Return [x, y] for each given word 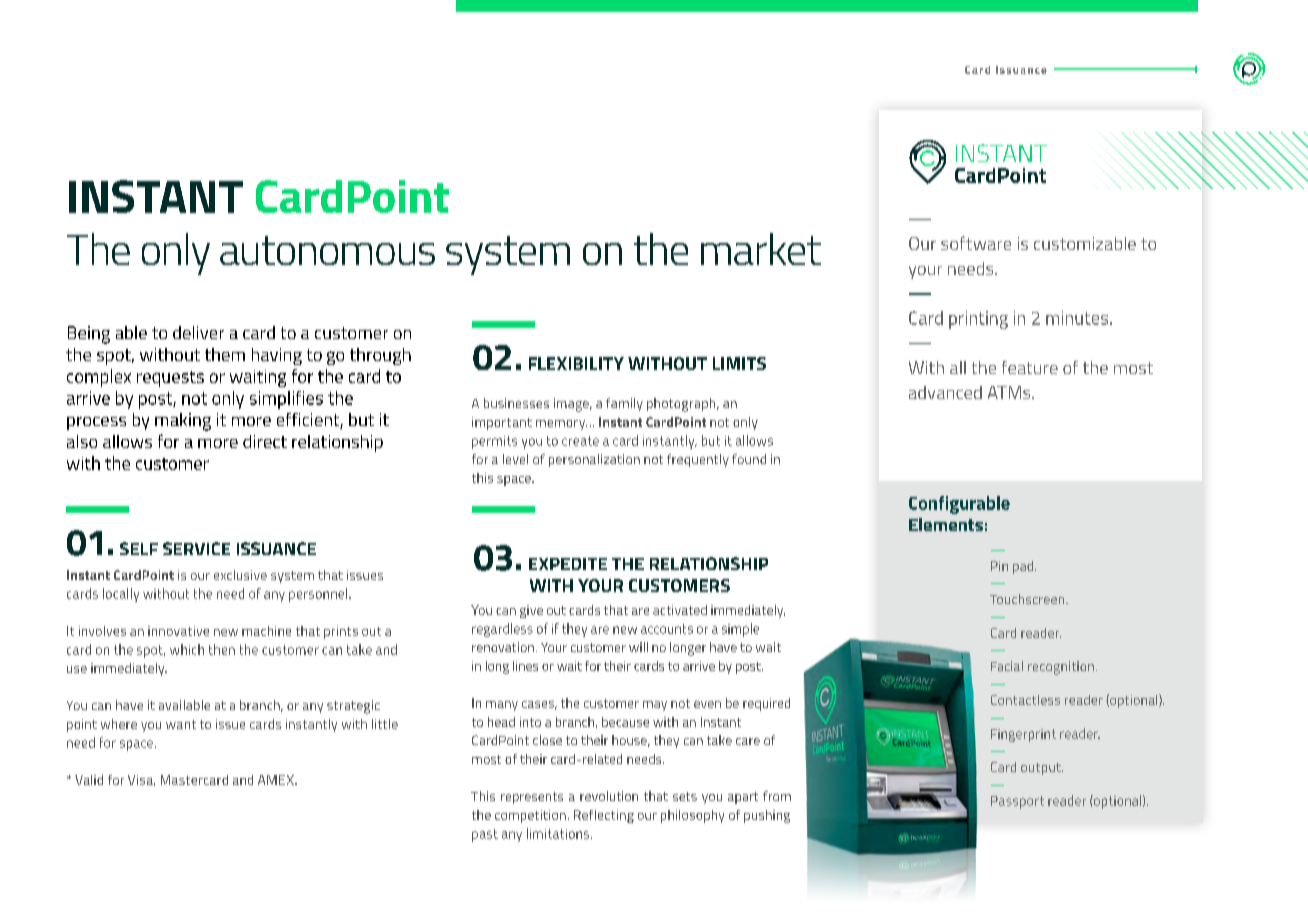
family [624, 404]
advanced [945, 392]
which [187, 649]
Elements [946, 524]
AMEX [277, 780]
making [183, 422]
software [976, 243]
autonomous [327, 250]
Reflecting [604, 816]
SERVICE [196, 548]
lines [525, 666]
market [761, 249]
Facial [1007, 666]
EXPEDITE [568, 564]
